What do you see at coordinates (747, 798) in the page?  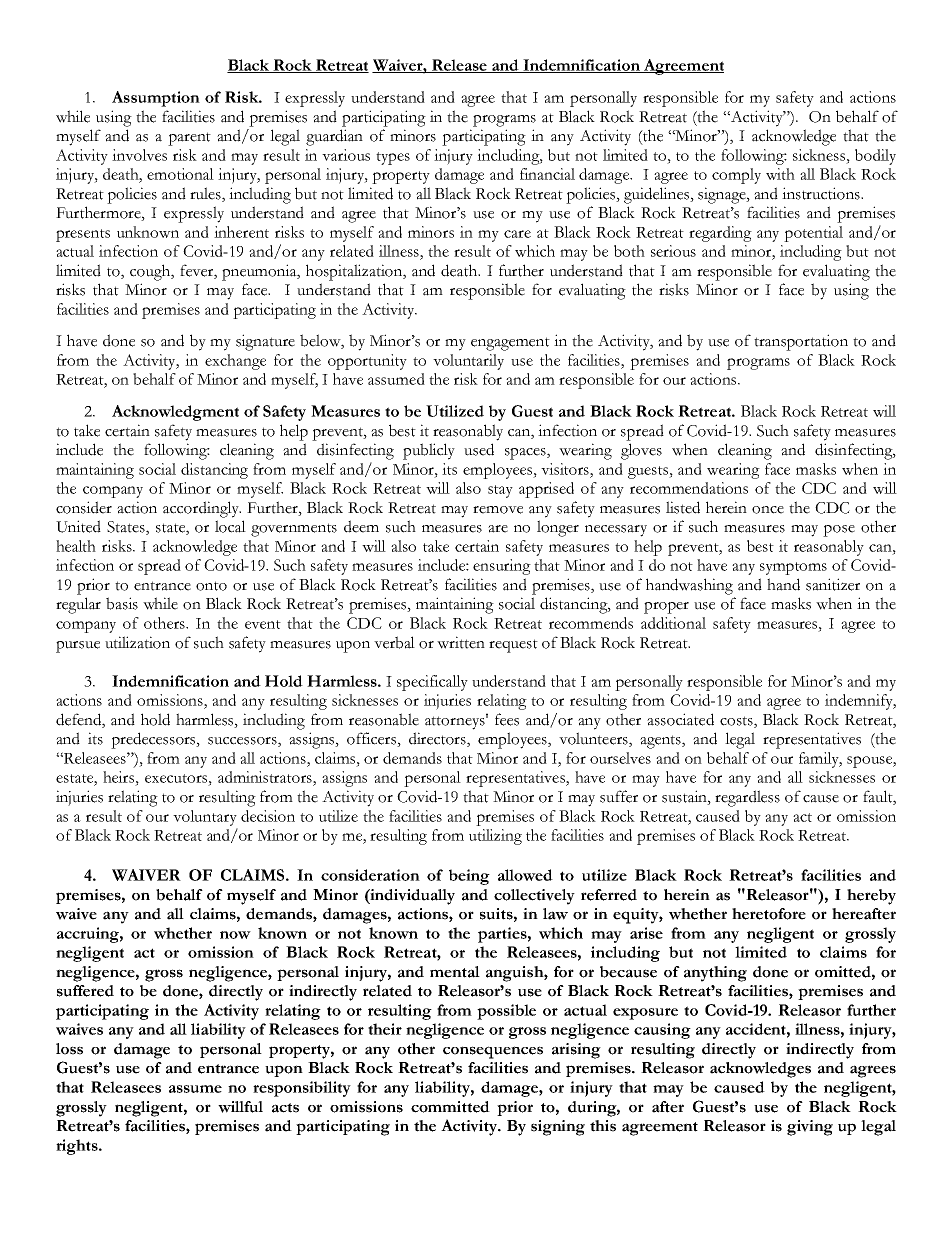 I see `regardless` at bounding box center [747, 798].
